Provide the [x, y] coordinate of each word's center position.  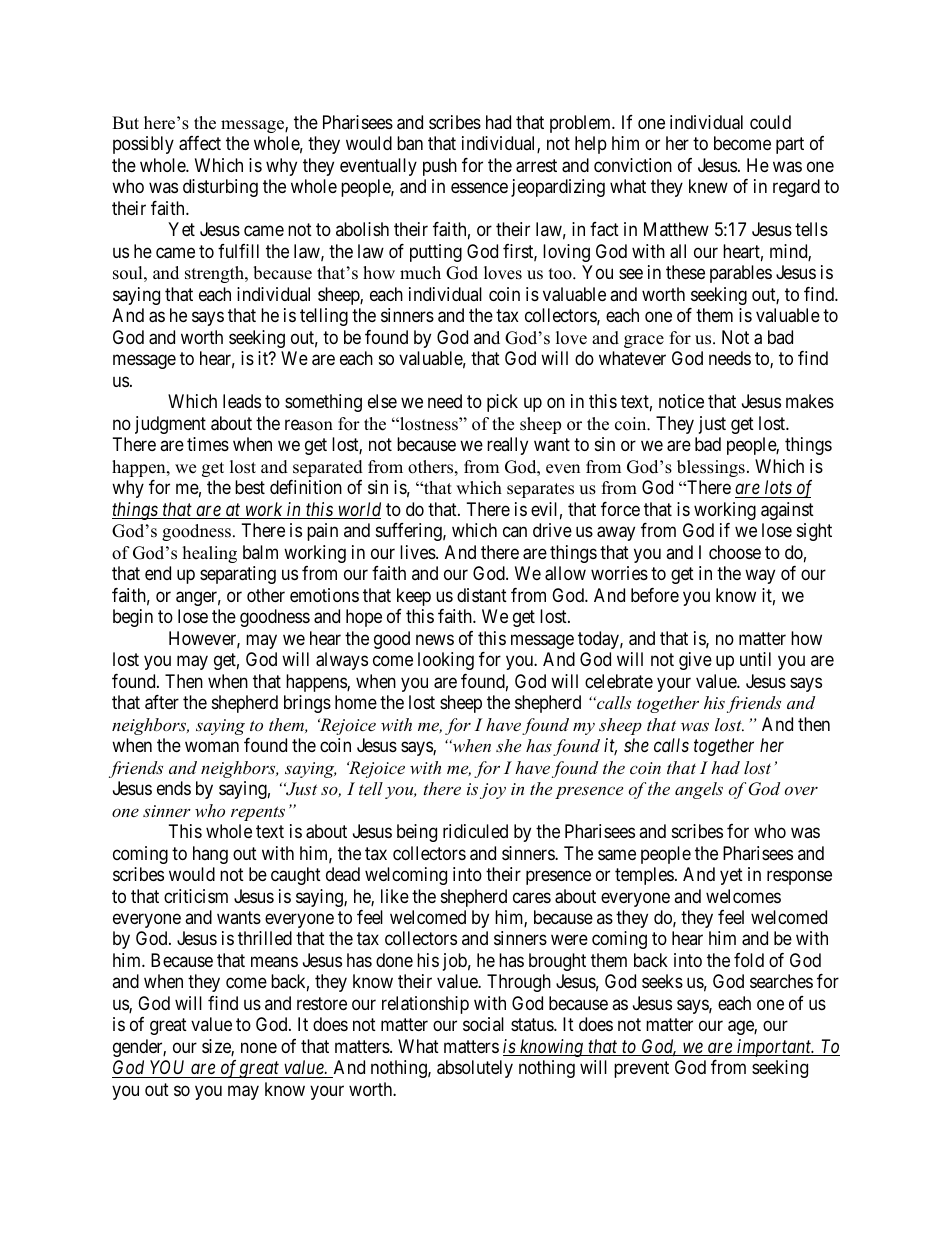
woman [212, 747]
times [208, 444]
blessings [711, 468]
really [507, 446]
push [440, 167]
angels [699, 790]
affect [200, 143]
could [770, 122]
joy [493, 791]
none [259, 1047]
